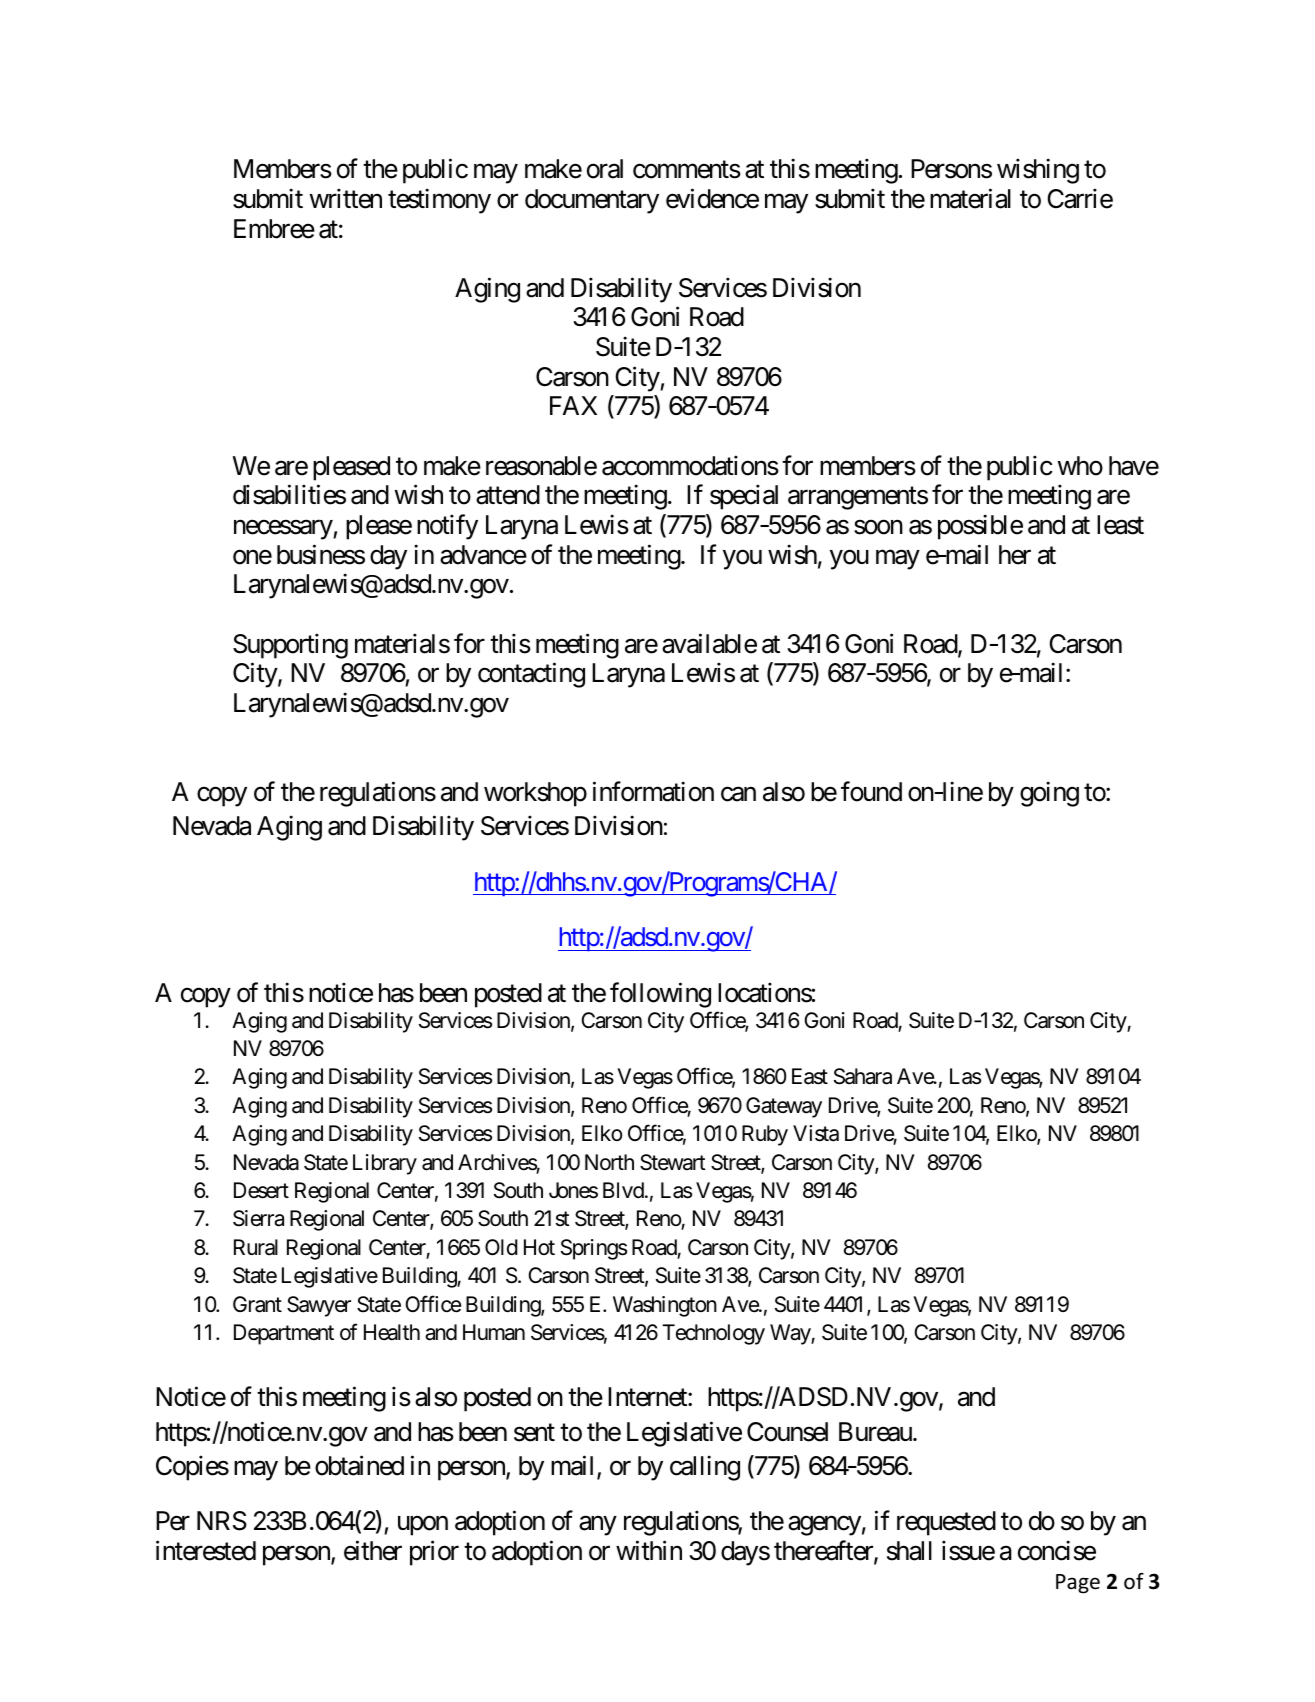  I want to click on within, so click(649, 1550).
